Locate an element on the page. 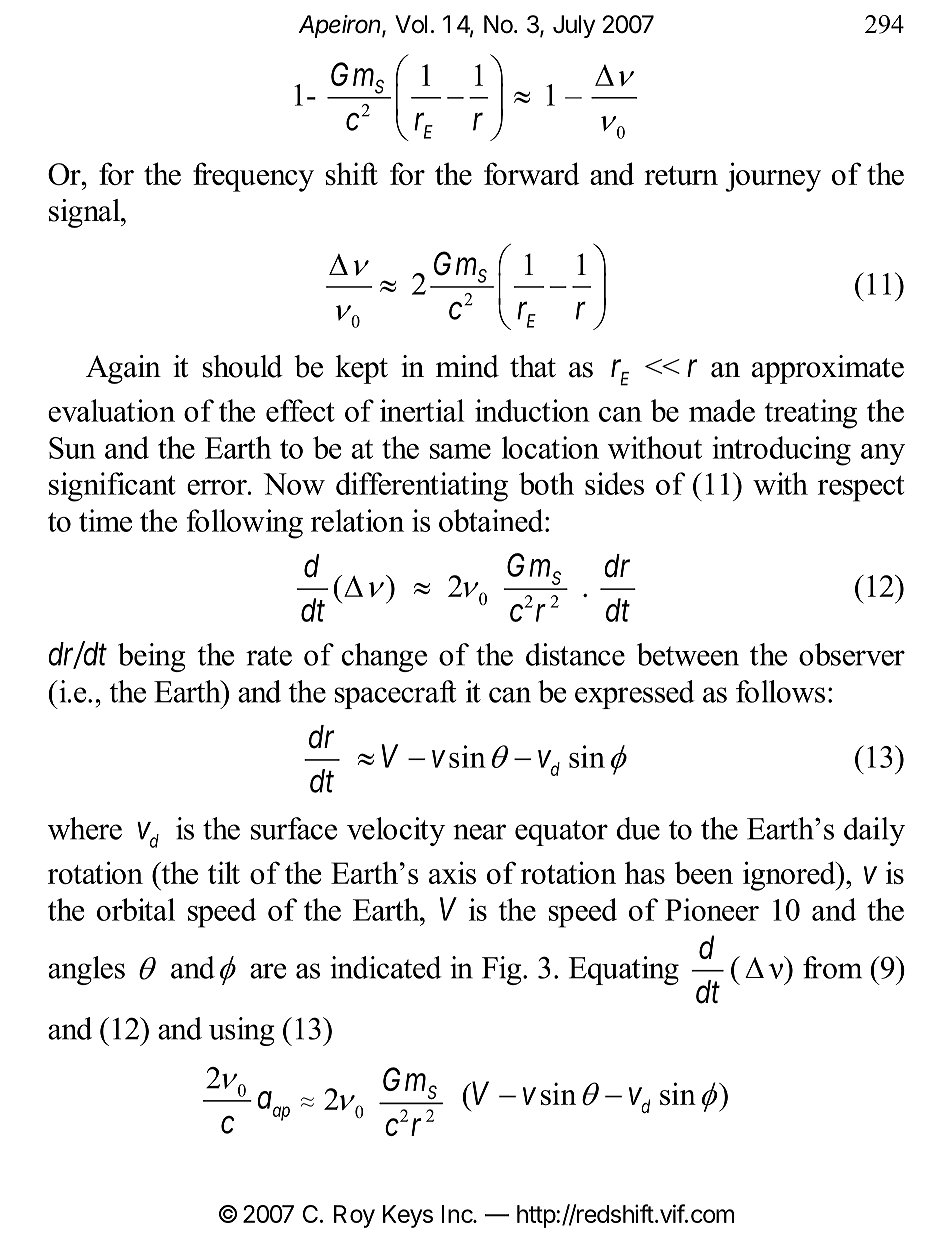  being is located at coordinates (152, 657).
